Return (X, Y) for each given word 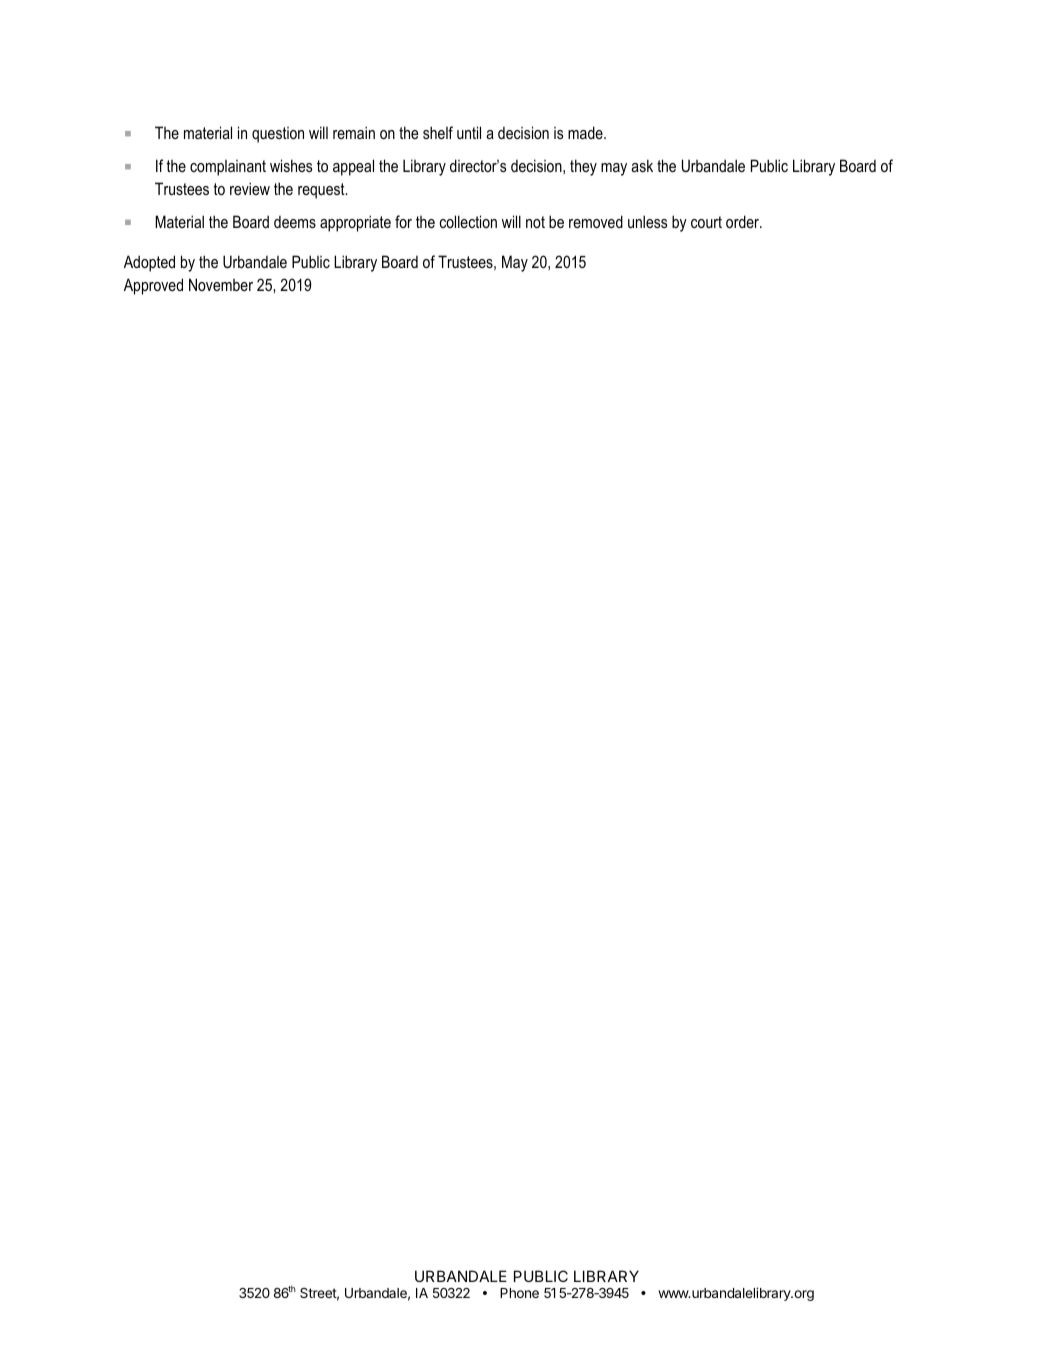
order (744, 221)
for (403, 221)
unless (647, 221)
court (706, 222)
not (535, 222)
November (221, 284)
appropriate (355, 223)
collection (468, 221)
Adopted (149, 263)
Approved (153, 286)
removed (596, 221)
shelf (438, 132)
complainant (228, 168)
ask (642, 165)
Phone (519, 1293)
